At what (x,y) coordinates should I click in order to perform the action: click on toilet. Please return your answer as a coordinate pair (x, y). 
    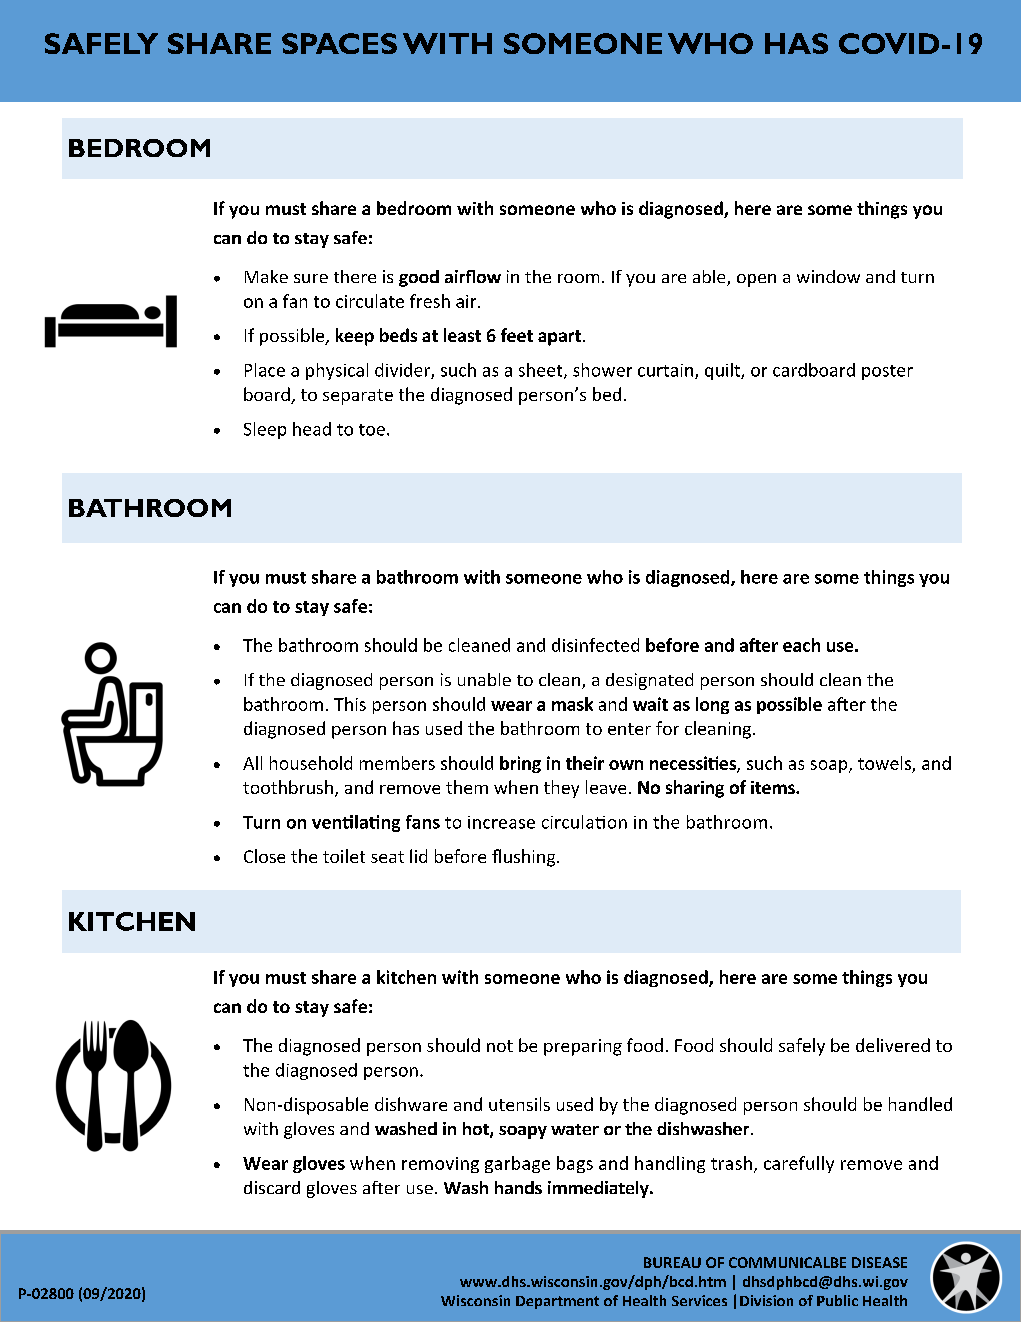
    Looking at the image, I should click on (344, 856).
